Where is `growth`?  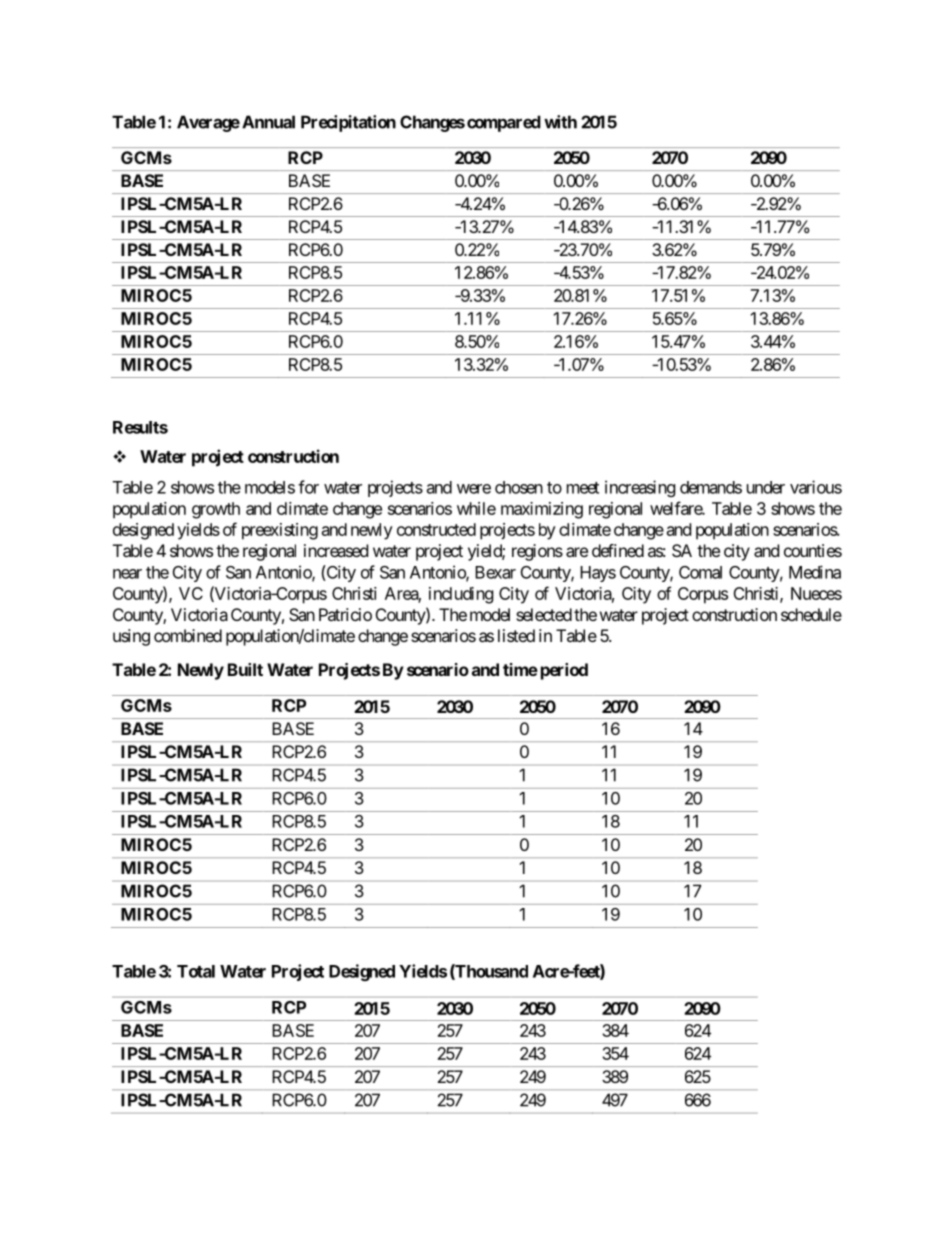 growth is located at coordinates (216, 510).
